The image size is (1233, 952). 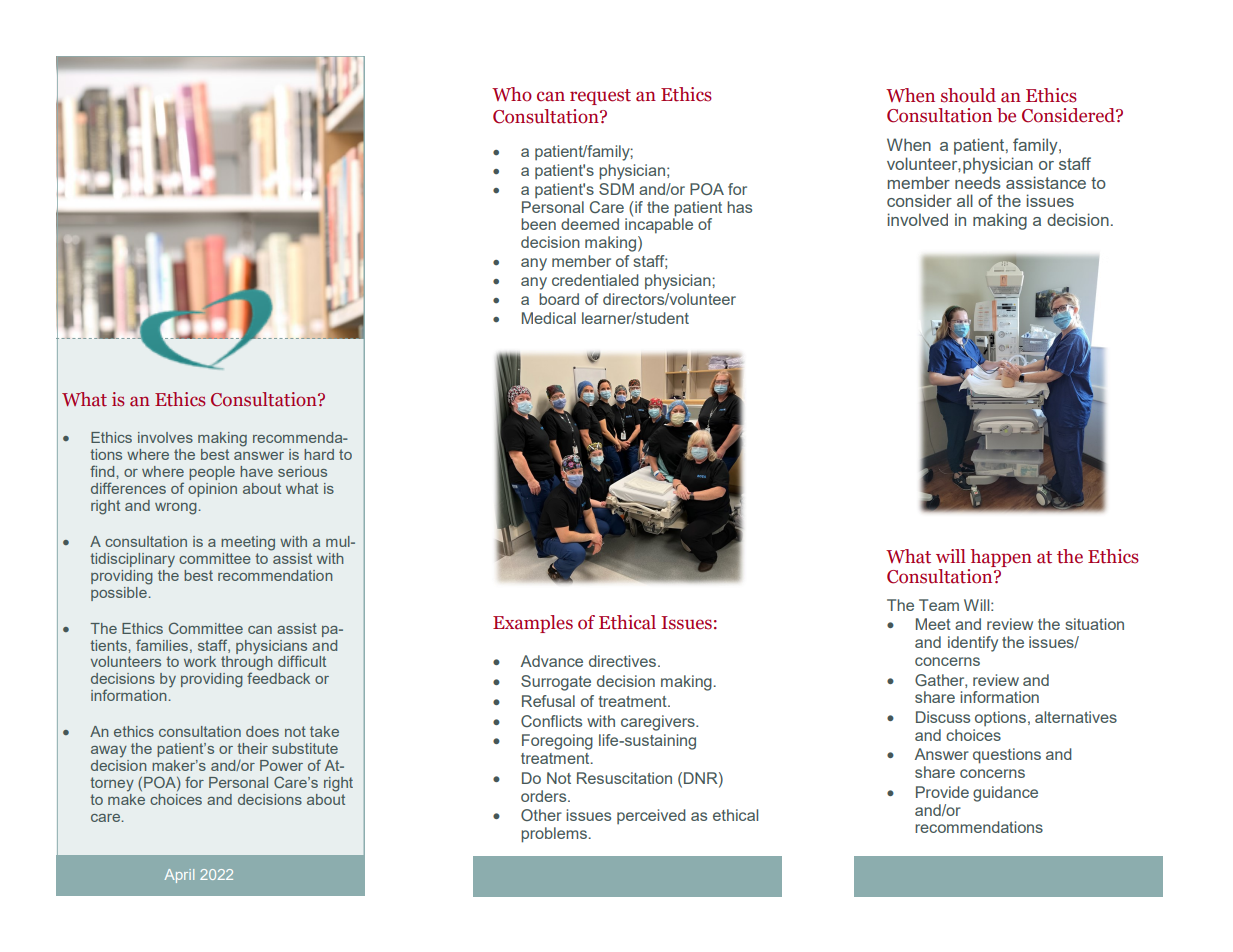 What do you see at coordinates (554, 835) in the screenshot?
I see `problems` at bounding box center [554, 835].
